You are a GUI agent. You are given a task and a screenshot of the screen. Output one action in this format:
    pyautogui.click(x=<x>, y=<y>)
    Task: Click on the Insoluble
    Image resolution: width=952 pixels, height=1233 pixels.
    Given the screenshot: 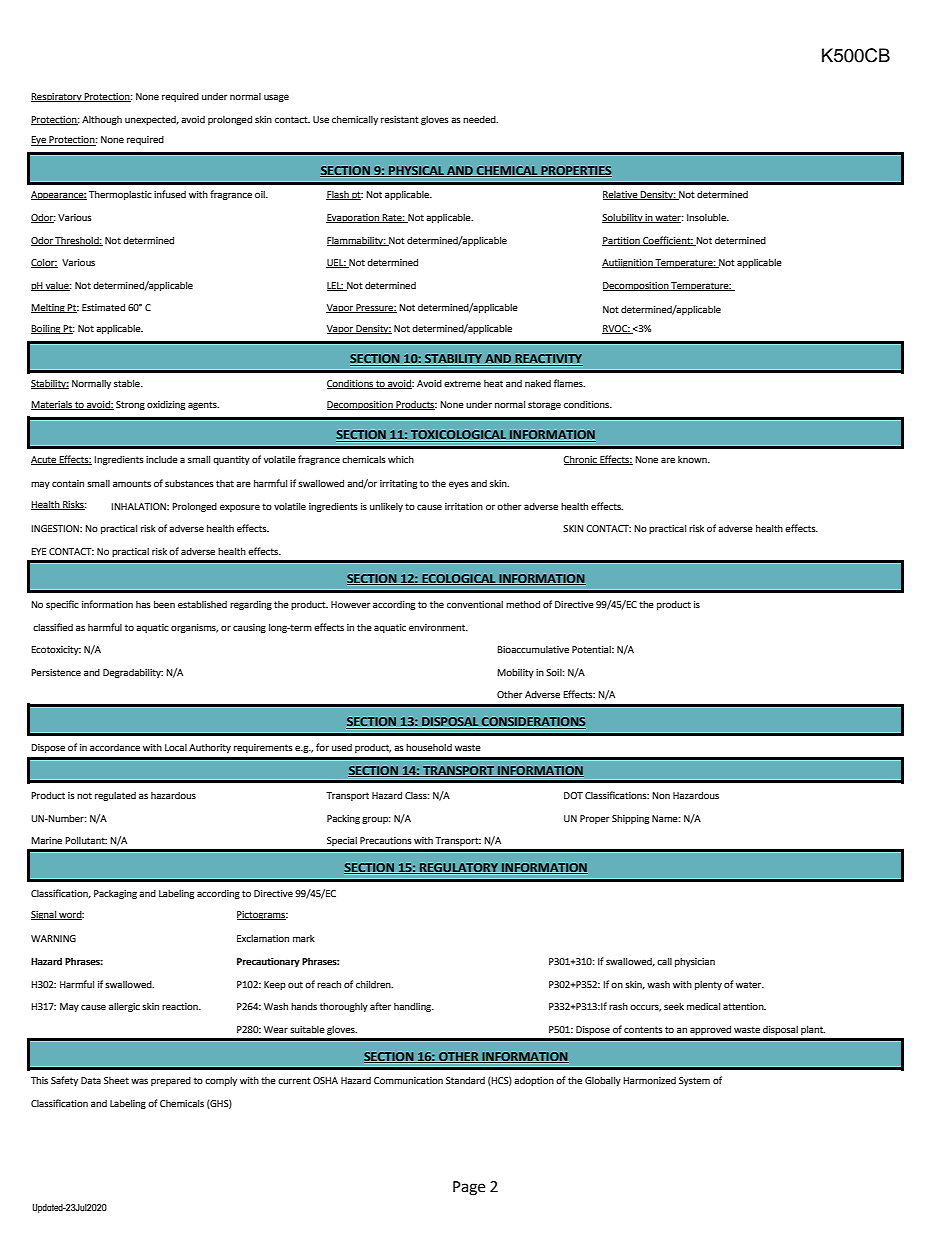 What is the action you would take?
    pyautogui.click(x=707, y=217)
